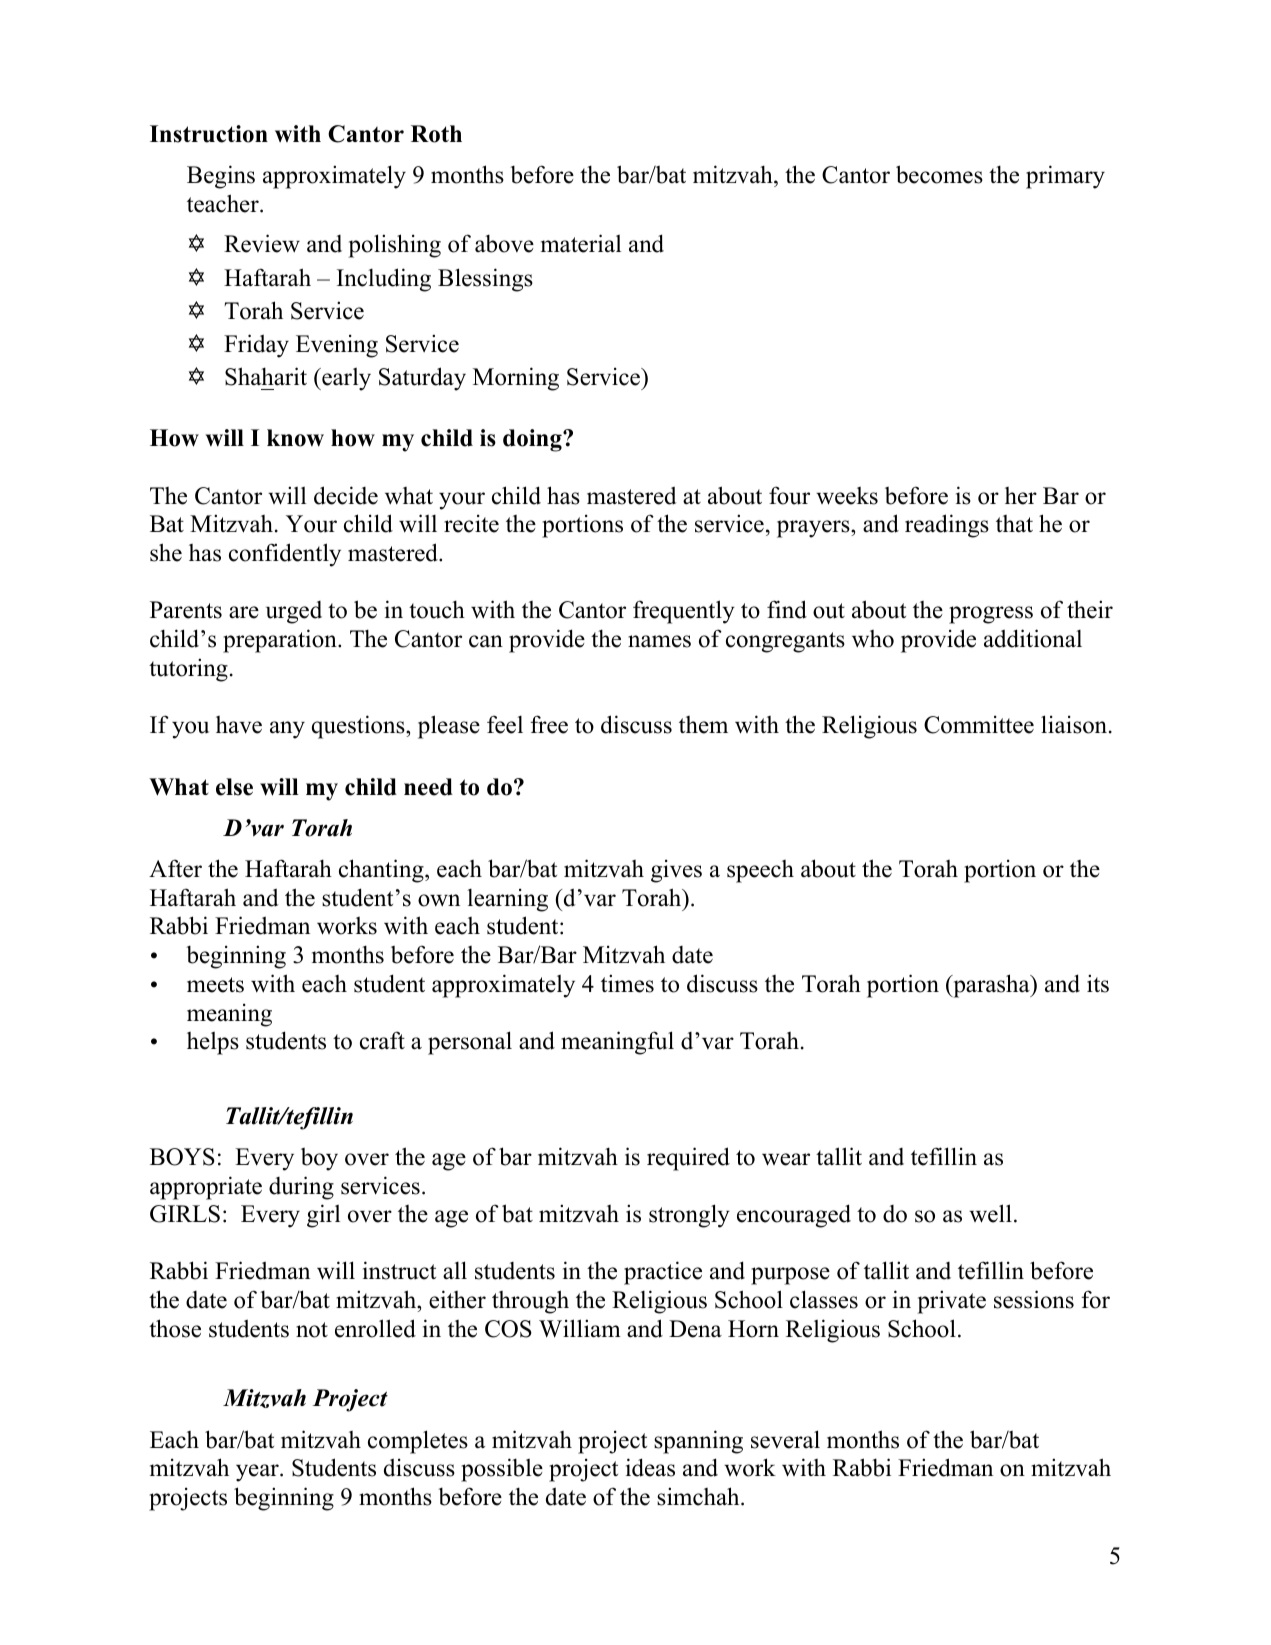 This page has width=1271, height=1645. I want to click on becomes, so click(939, 174).
